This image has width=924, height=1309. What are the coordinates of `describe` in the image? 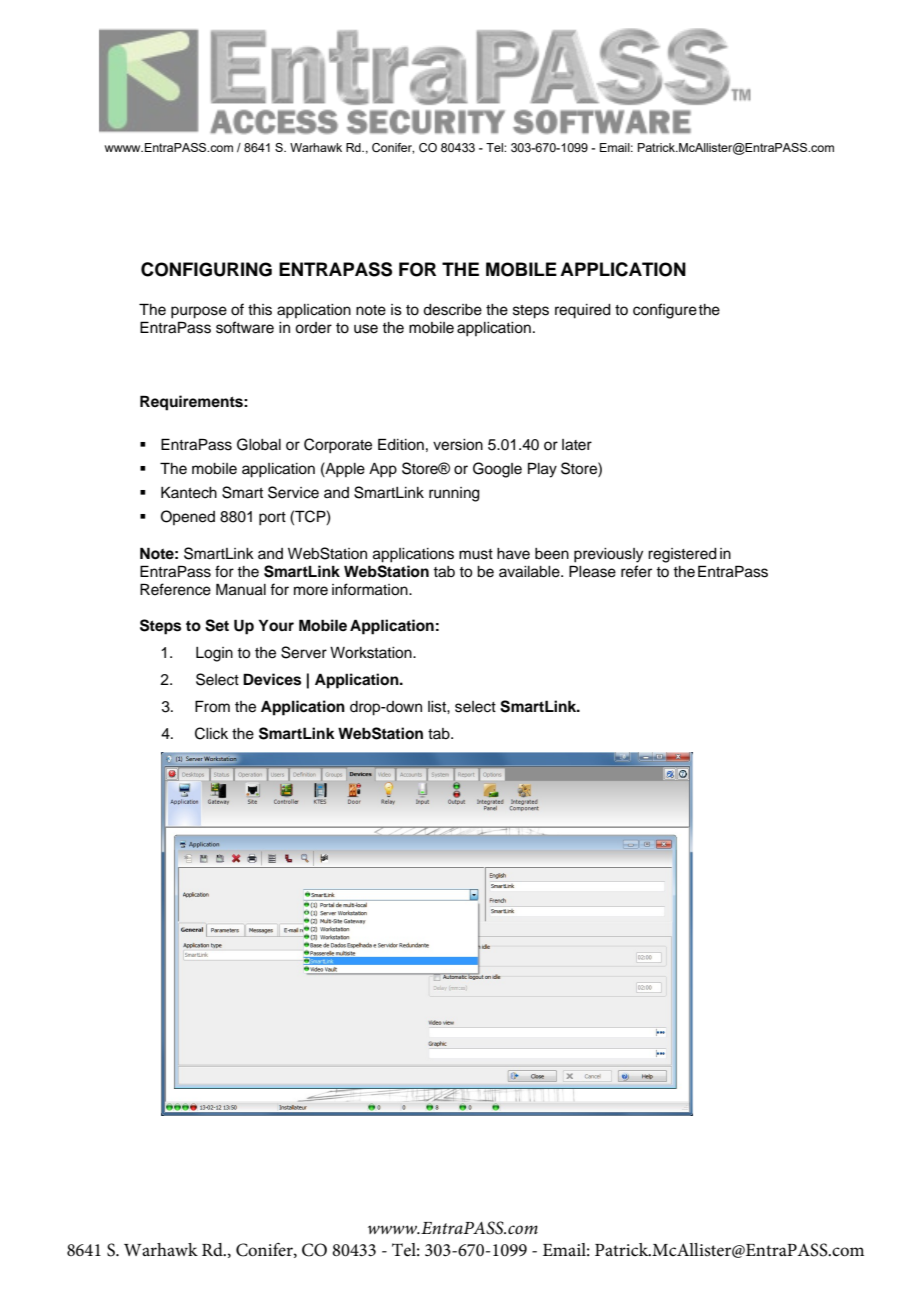 It's located at (452, 310).
